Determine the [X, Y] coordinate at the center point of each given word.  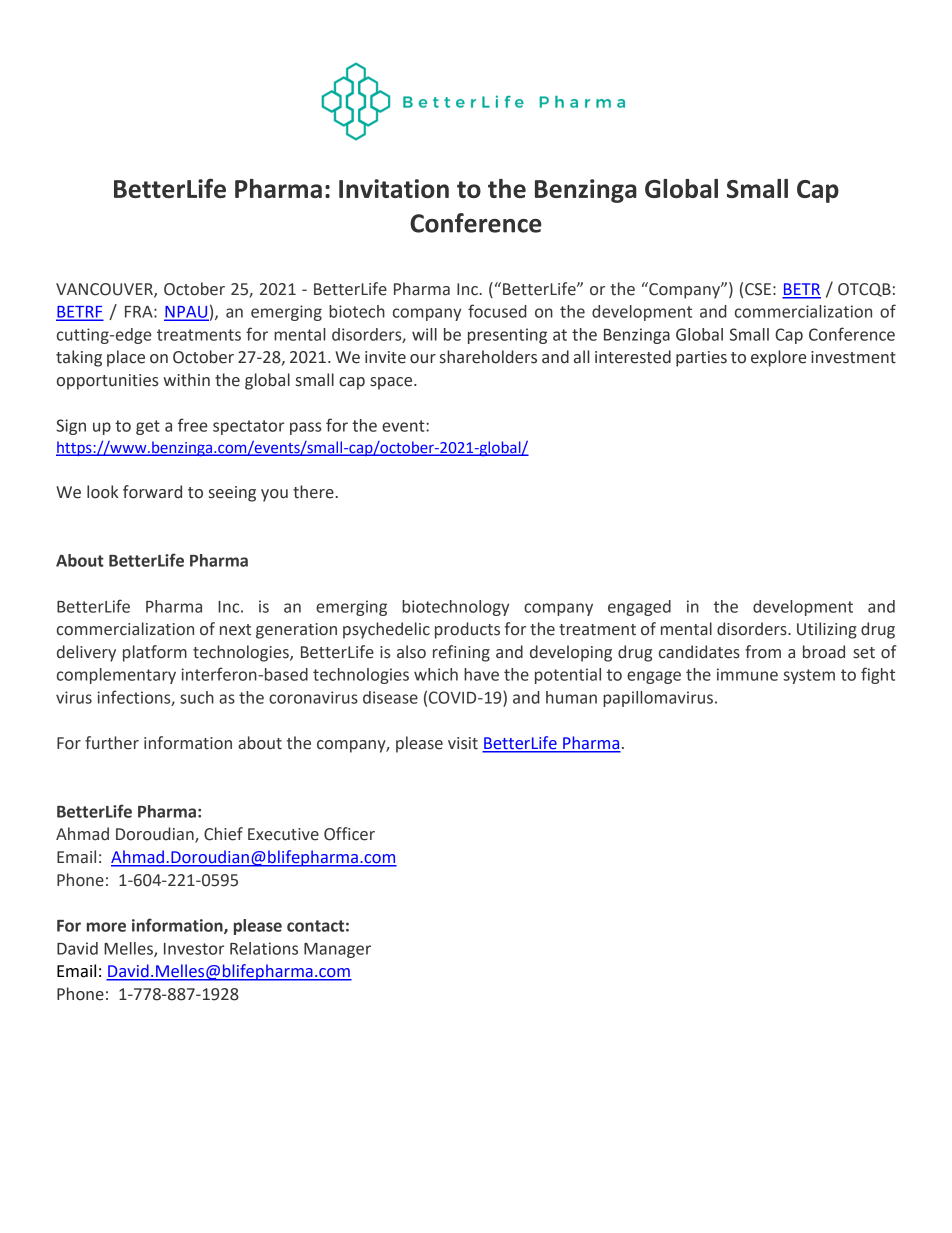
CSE [758, 289]
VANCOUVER [105, 290]
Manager [337, 950]
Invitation [394, 188]
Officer [349, 834]
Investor [194, 949]
